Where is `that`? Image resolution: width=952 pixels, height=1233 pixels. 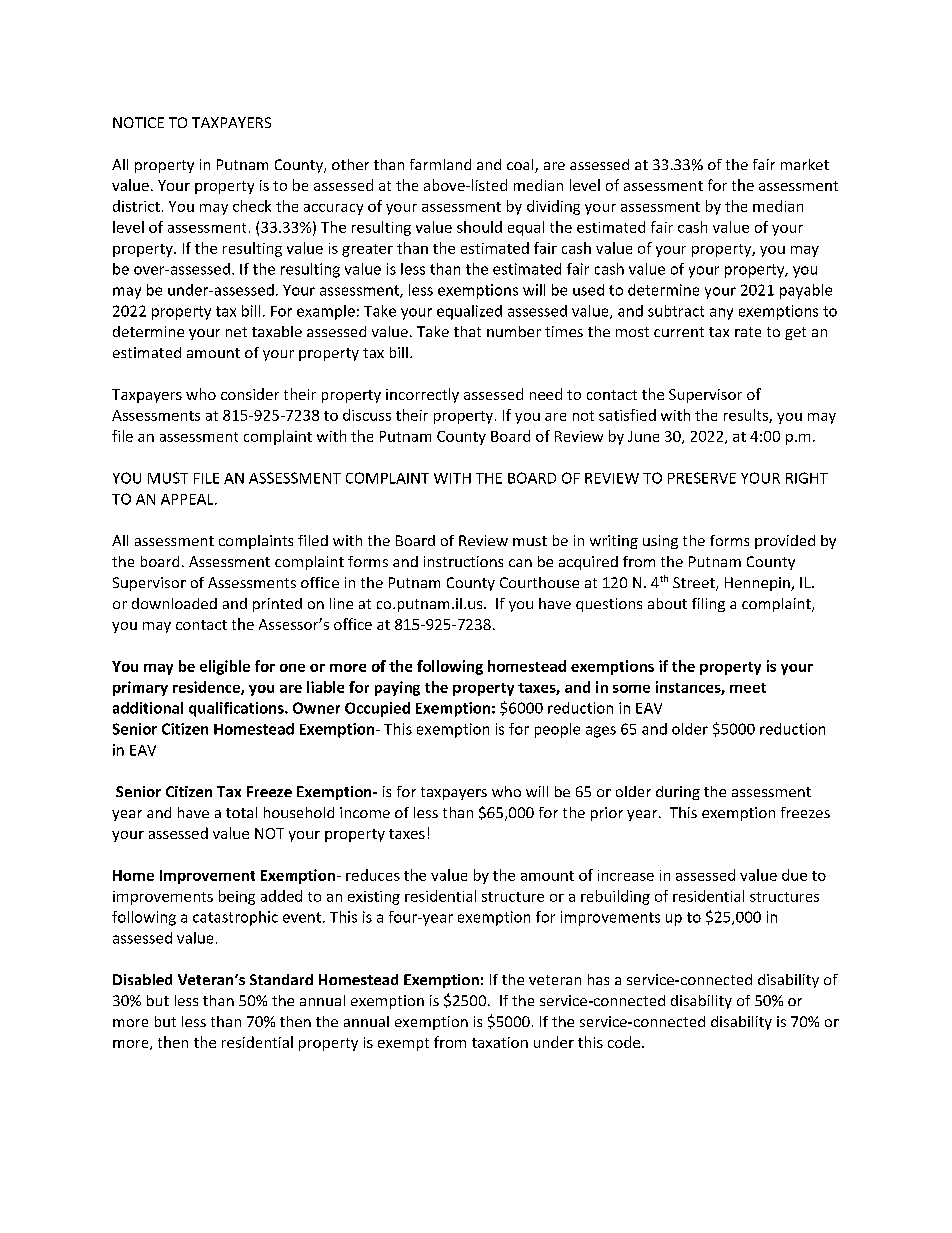
that is located at coordinates (467, 331).
